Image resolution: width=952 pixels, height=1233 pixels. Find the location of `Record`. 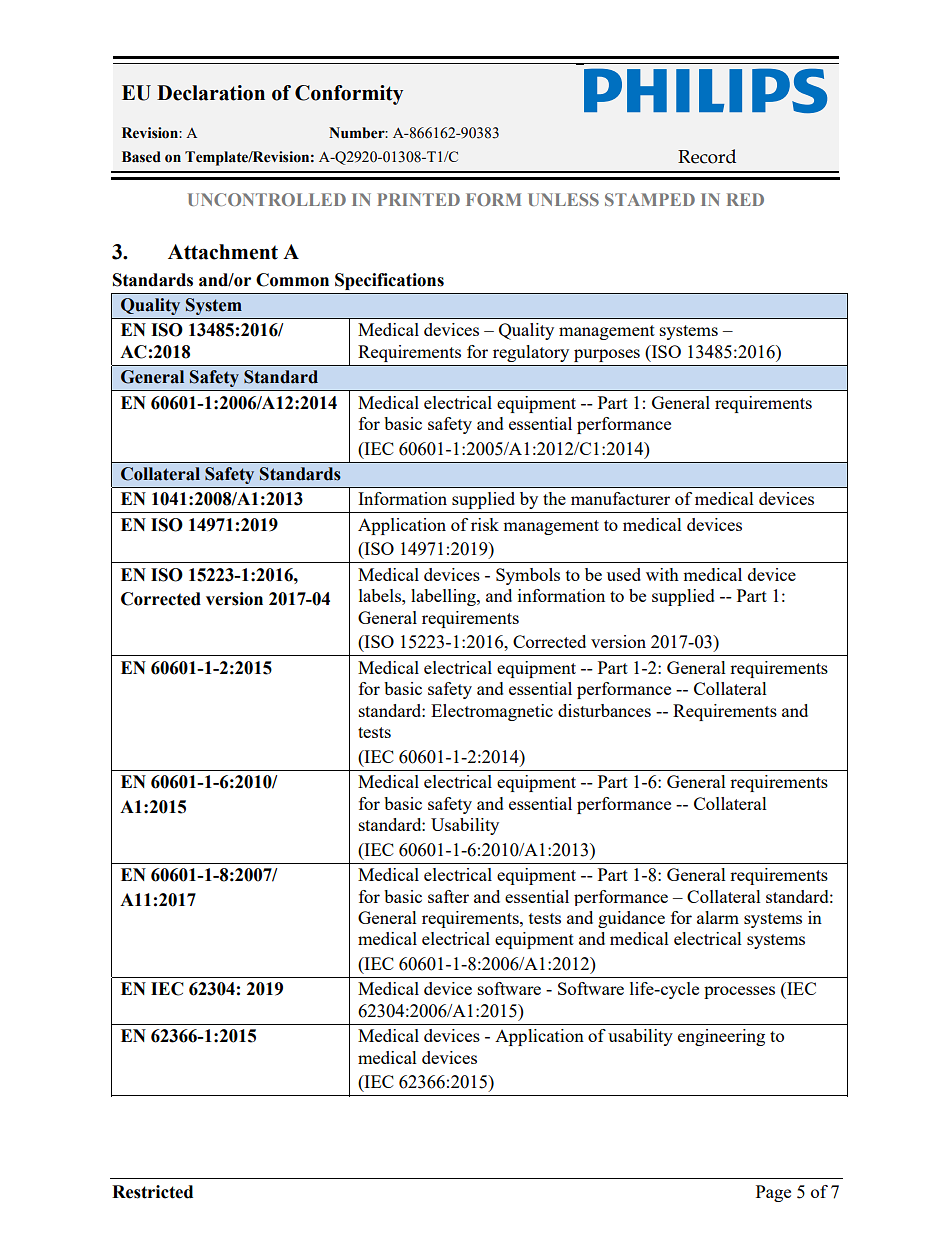

Record is located at coordinates (707, 156).
